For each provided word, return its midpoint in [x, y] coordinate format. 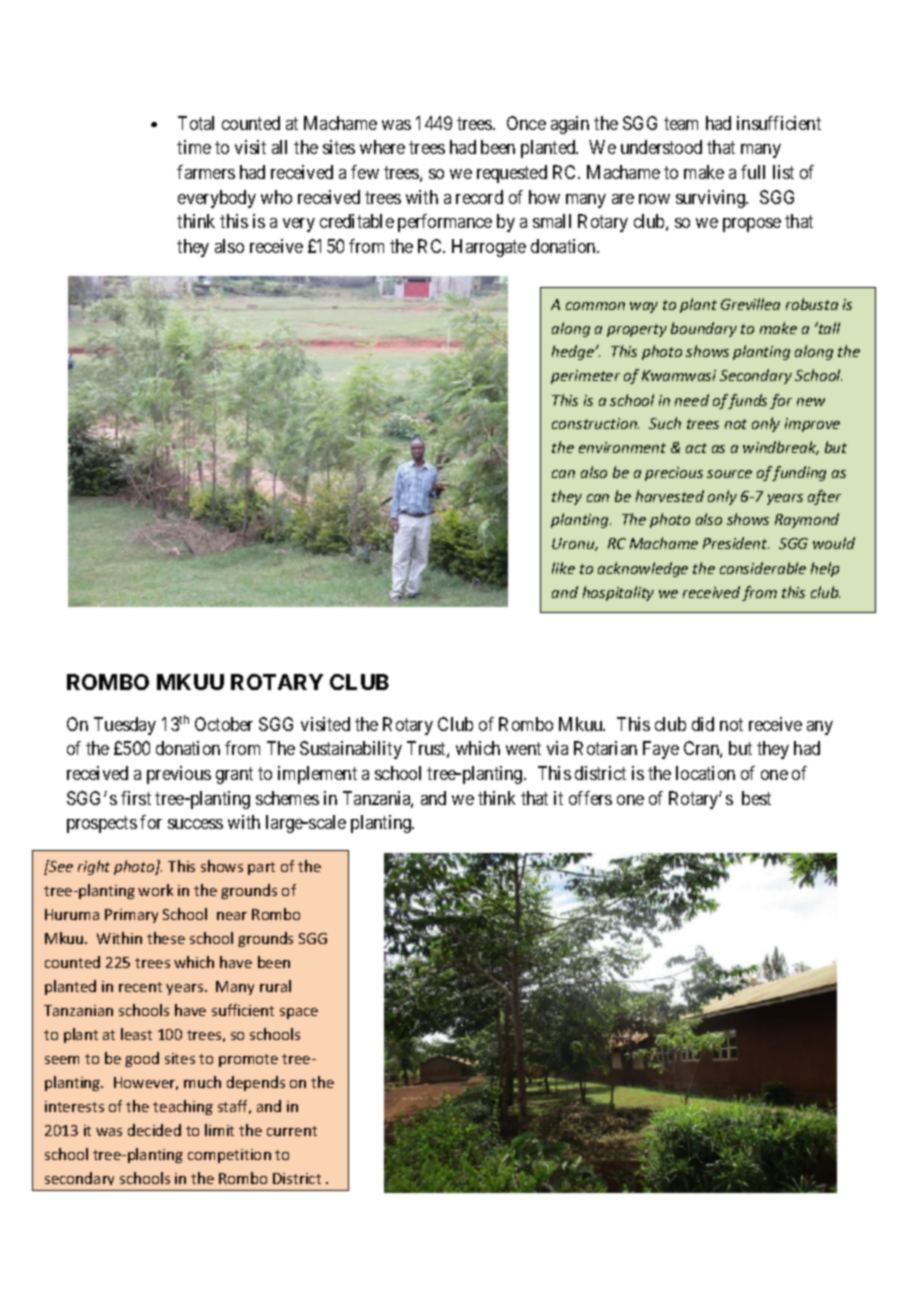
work [155, 890]
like [563, 568]
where [382, 147]
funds [747, 401]
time [194, 147]
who [276, 197]
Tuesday [125, 726]
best [756, 798]
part [261, 868]
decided [154, 1130]
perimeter [585, 377]
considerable [763, 568]
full [753, 172]
